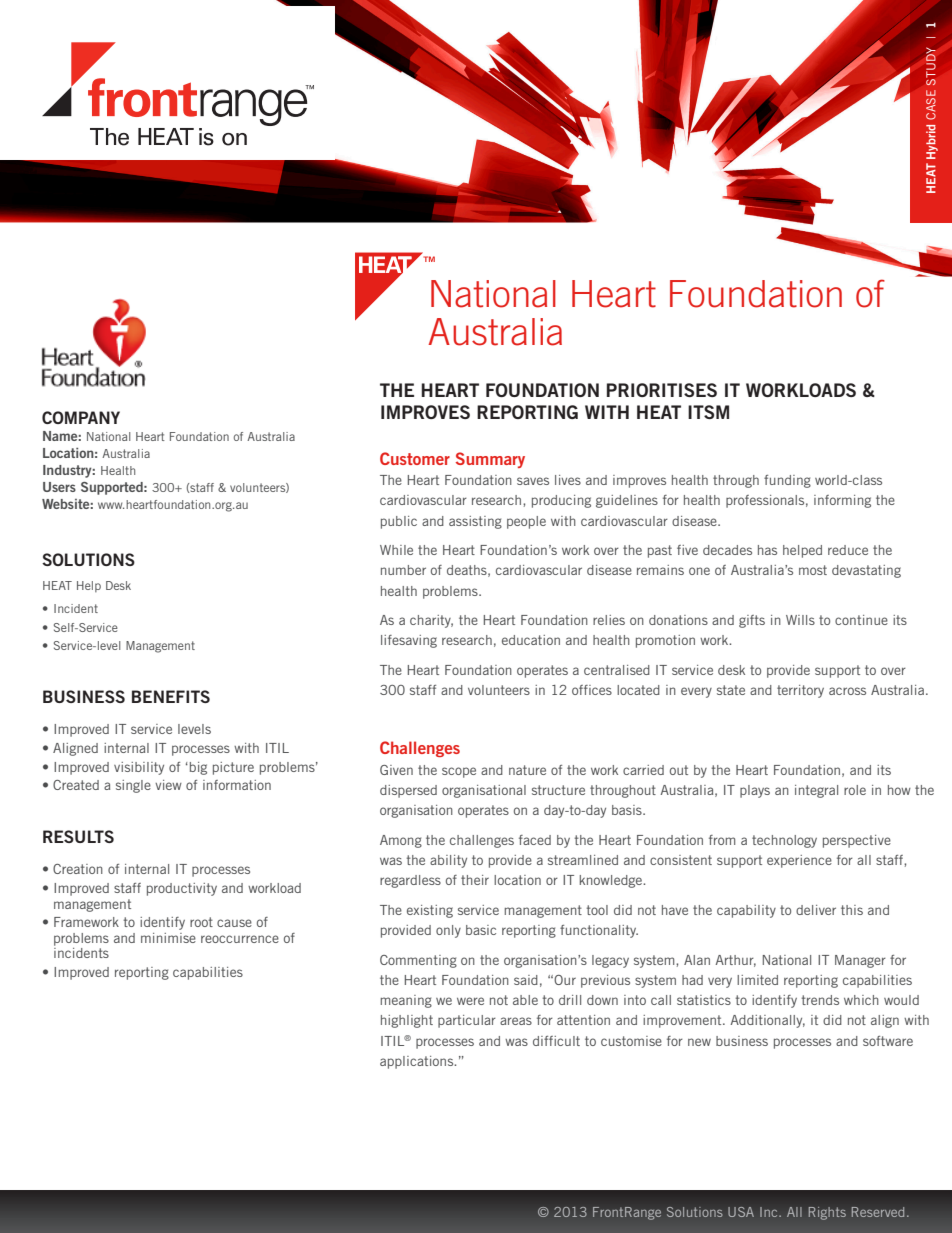 This screenshot has height=1233, width=952. What do you see at coordinates (418, 1062) in the screenshot?
I see `applications` at bounding box center [418, 1062].
